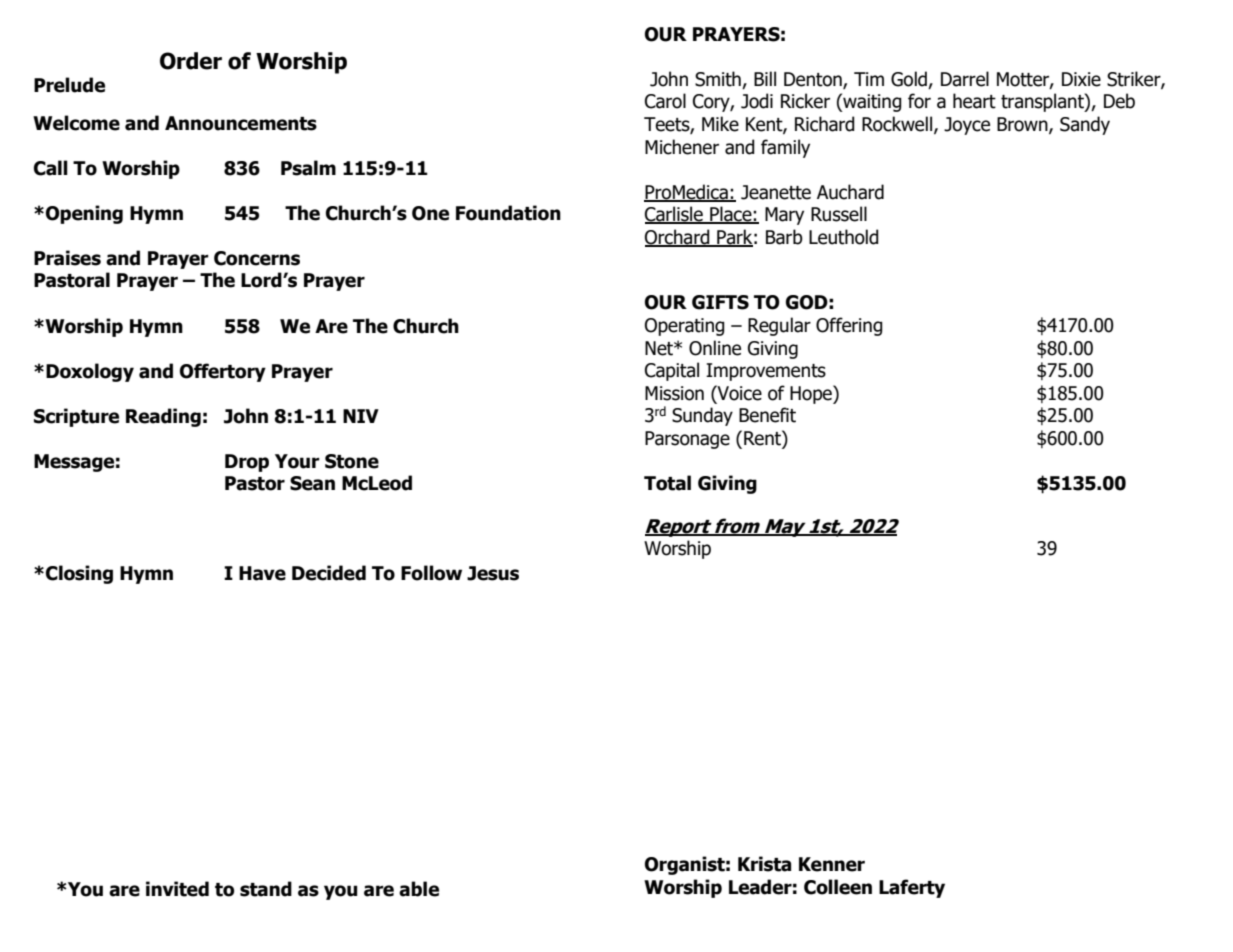 The width and height of the screenshot is (1233, 952). Describe the element at coordinates (163, 417) in the screenshot. I see `Reading` at that location.
